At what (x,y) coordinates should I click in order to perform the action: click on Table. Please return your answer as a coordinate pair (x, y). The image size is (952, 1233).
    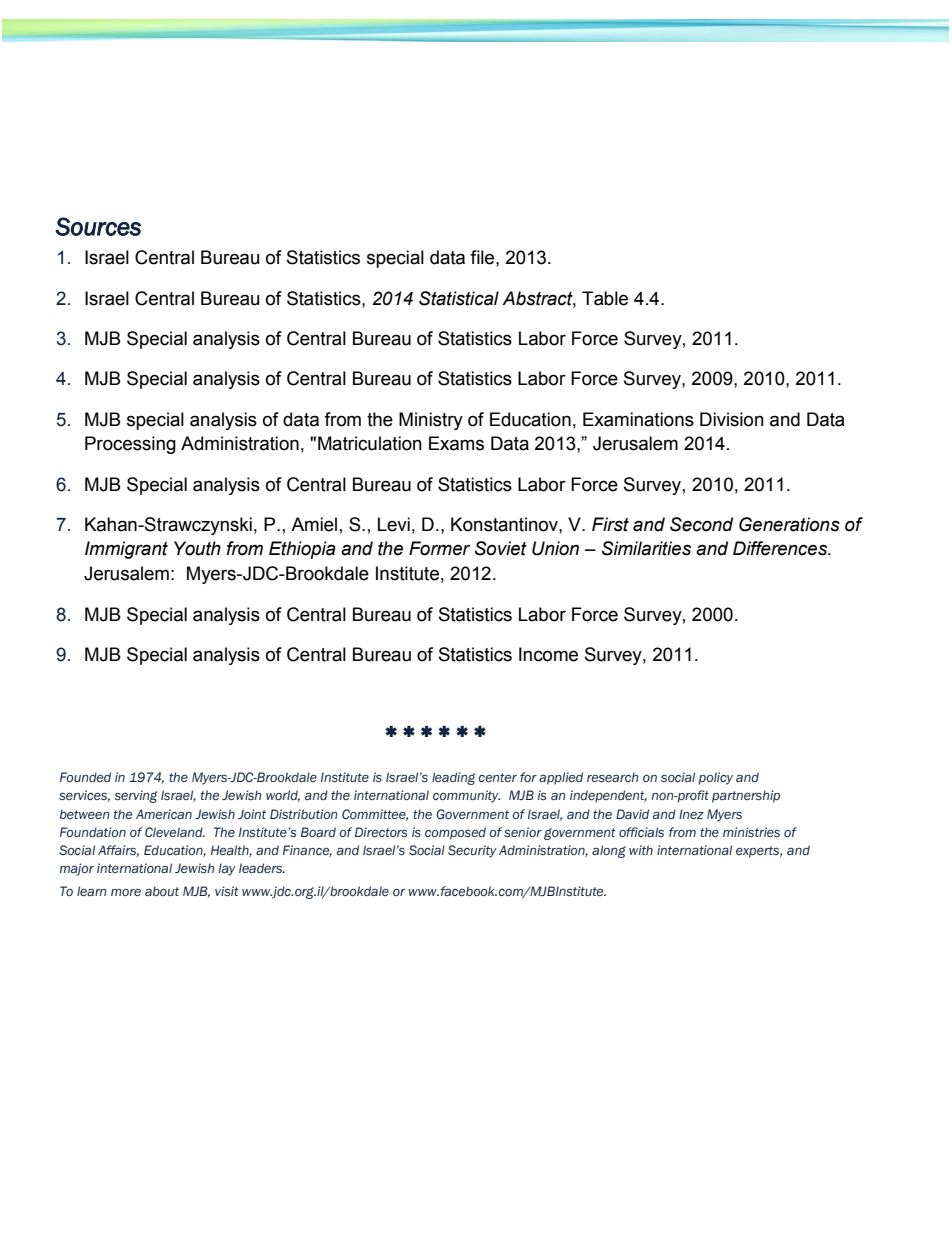
    Looking at the image, I should click on (605, 298).
